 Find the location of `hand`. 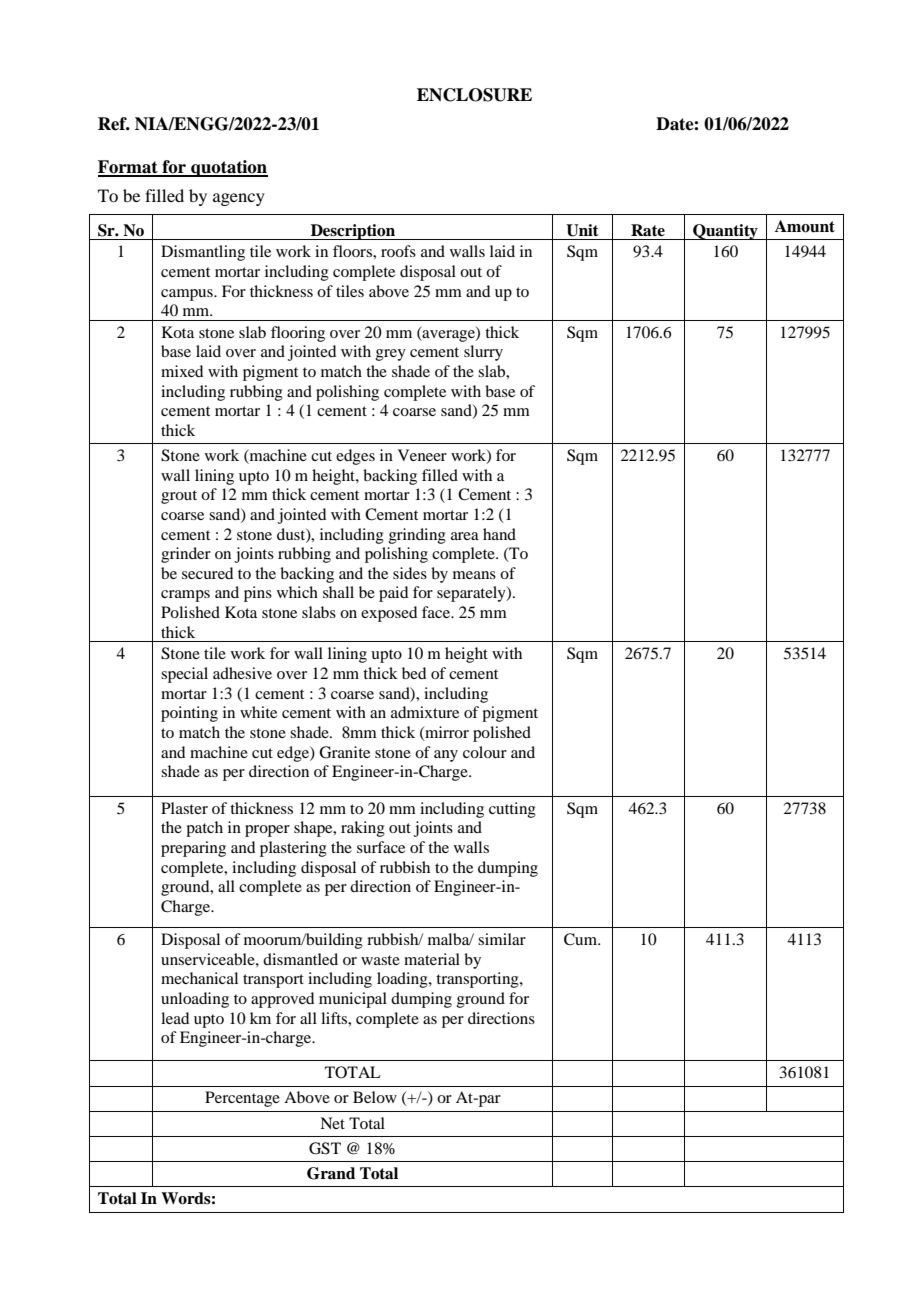

hand is located at coordinates (499, 534).
